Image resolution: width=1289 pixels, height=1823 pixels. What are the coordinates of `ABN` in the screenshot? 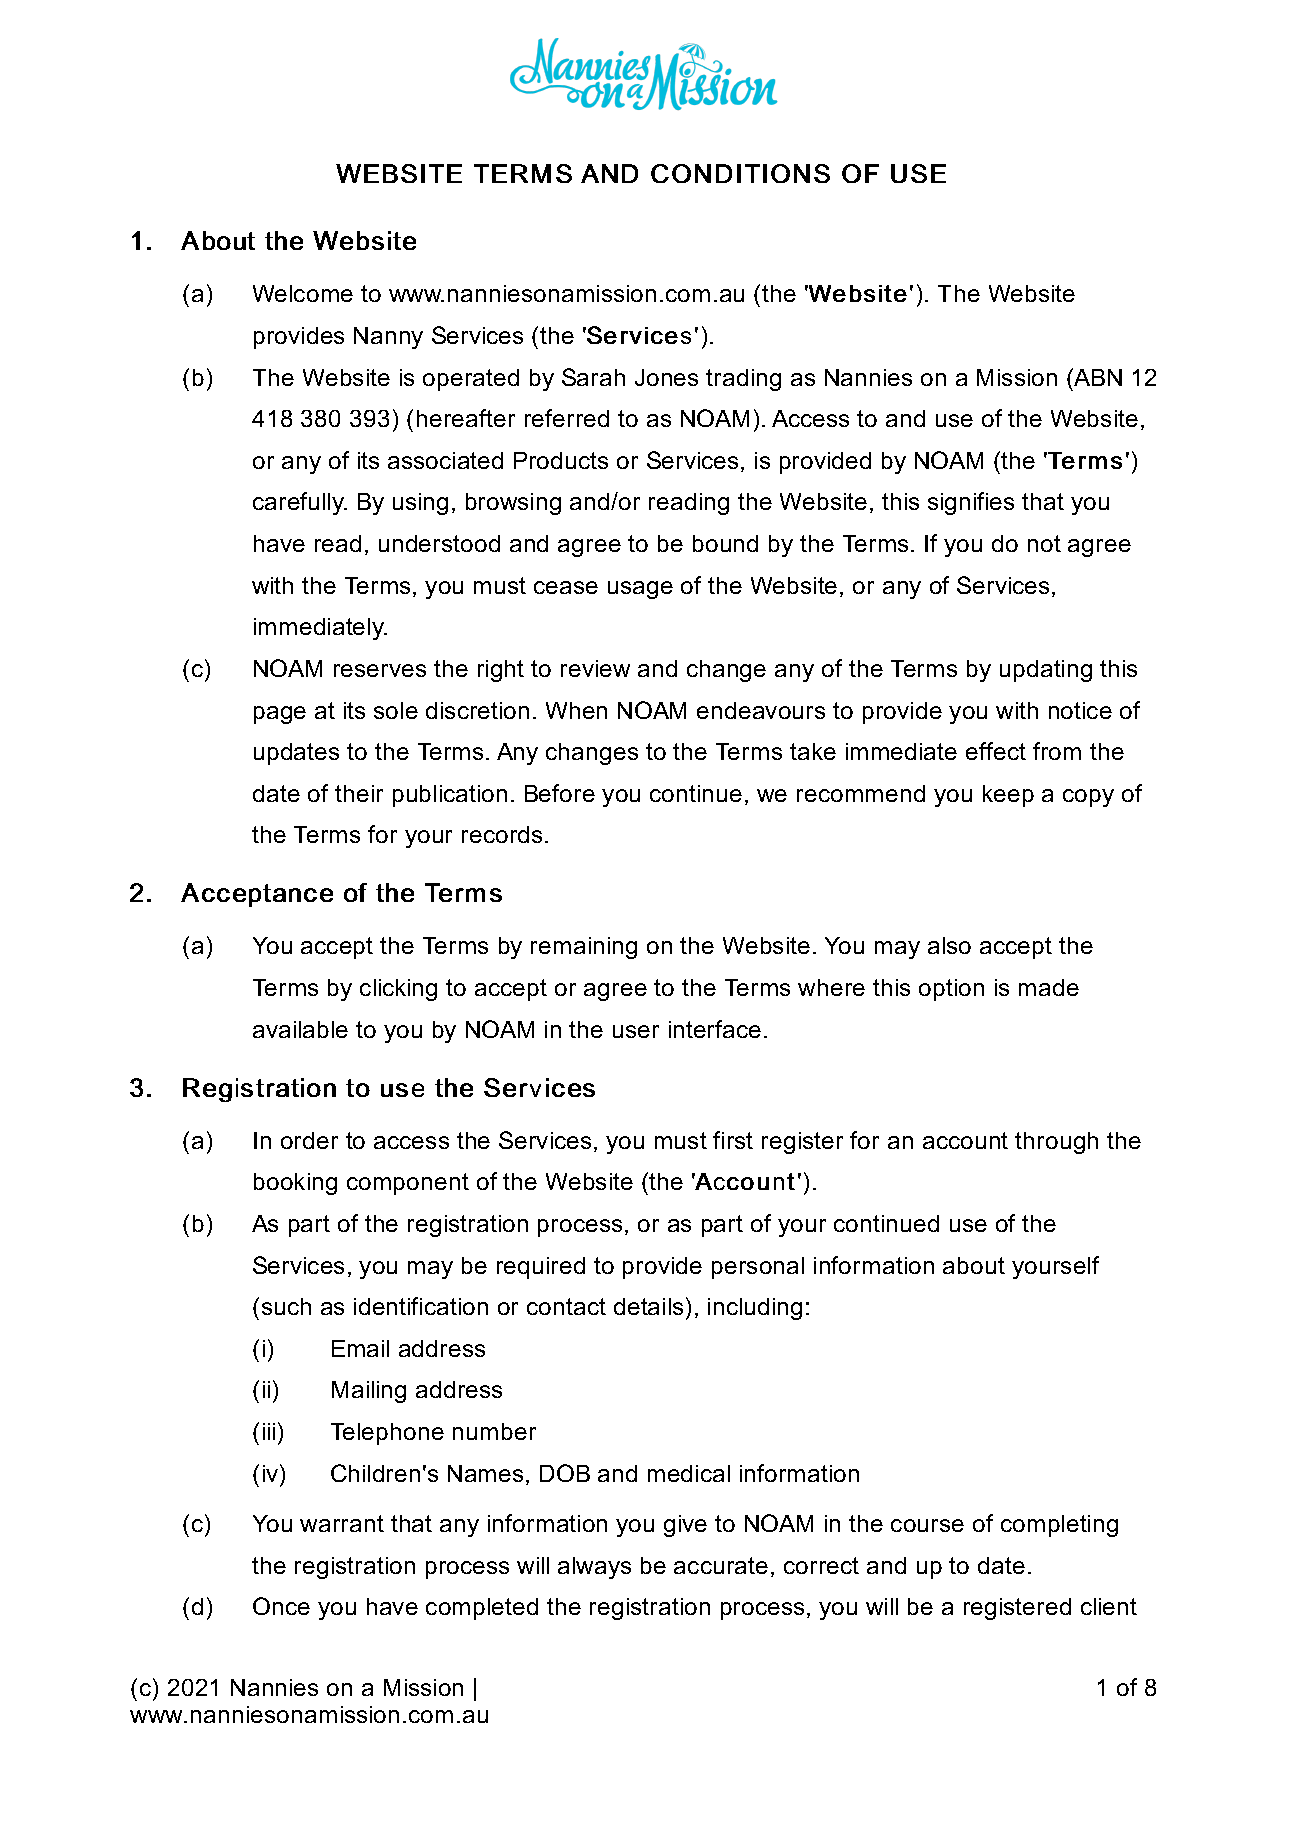 It's located at (1097, 377).
